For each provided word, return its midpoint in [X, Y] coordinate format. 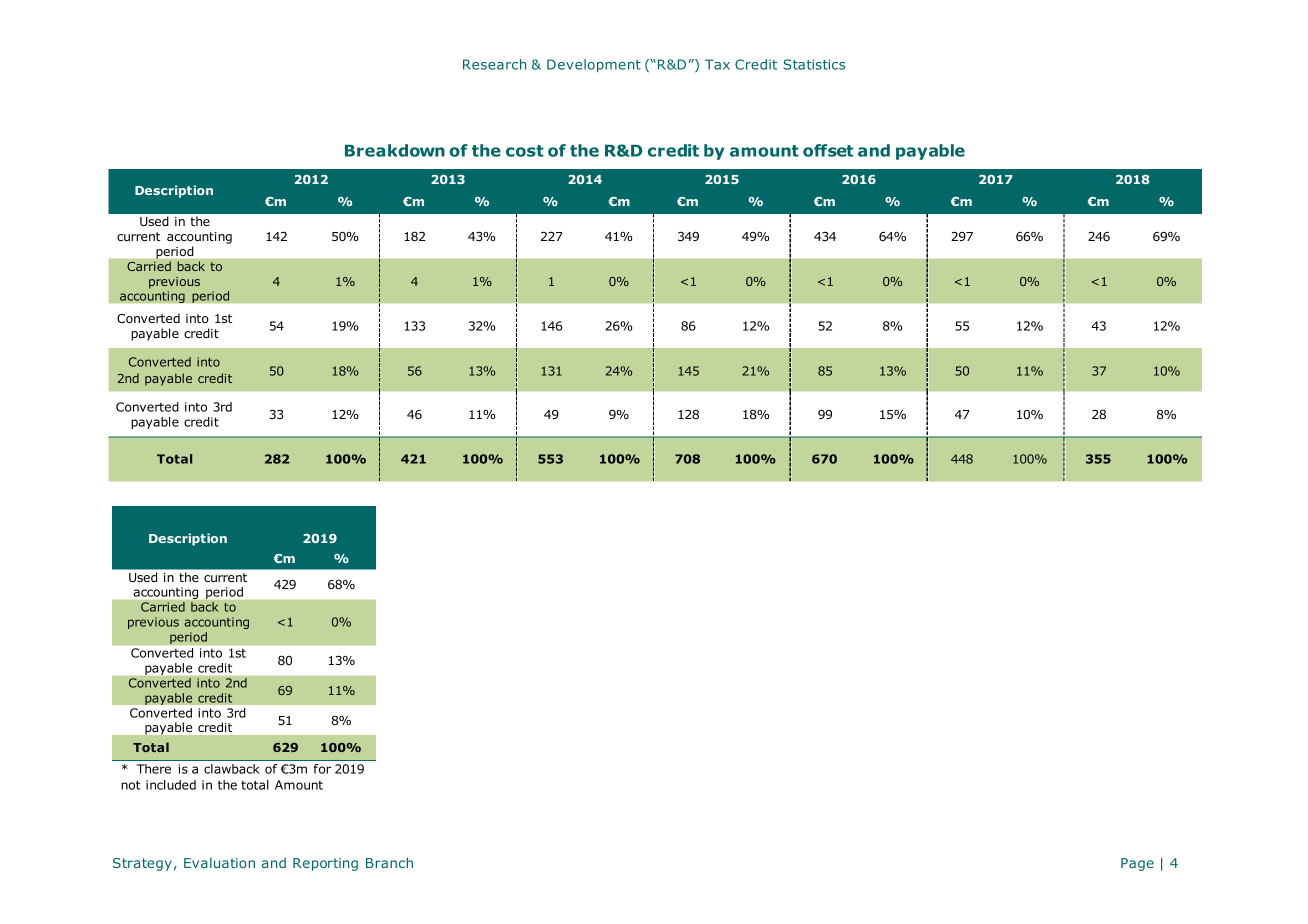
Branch [389, 862]
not [130, 785]
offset [828, 150]
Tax [717, 64]
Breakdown [395, 150]
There [154, 769]
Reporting [325, 864]
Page [1137, 864]
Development [594, 65]
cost [525, 151]
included [171, 785]
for [322, 769]
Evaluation [219, 862]
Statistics [814, 64]
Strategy [142, 864]
